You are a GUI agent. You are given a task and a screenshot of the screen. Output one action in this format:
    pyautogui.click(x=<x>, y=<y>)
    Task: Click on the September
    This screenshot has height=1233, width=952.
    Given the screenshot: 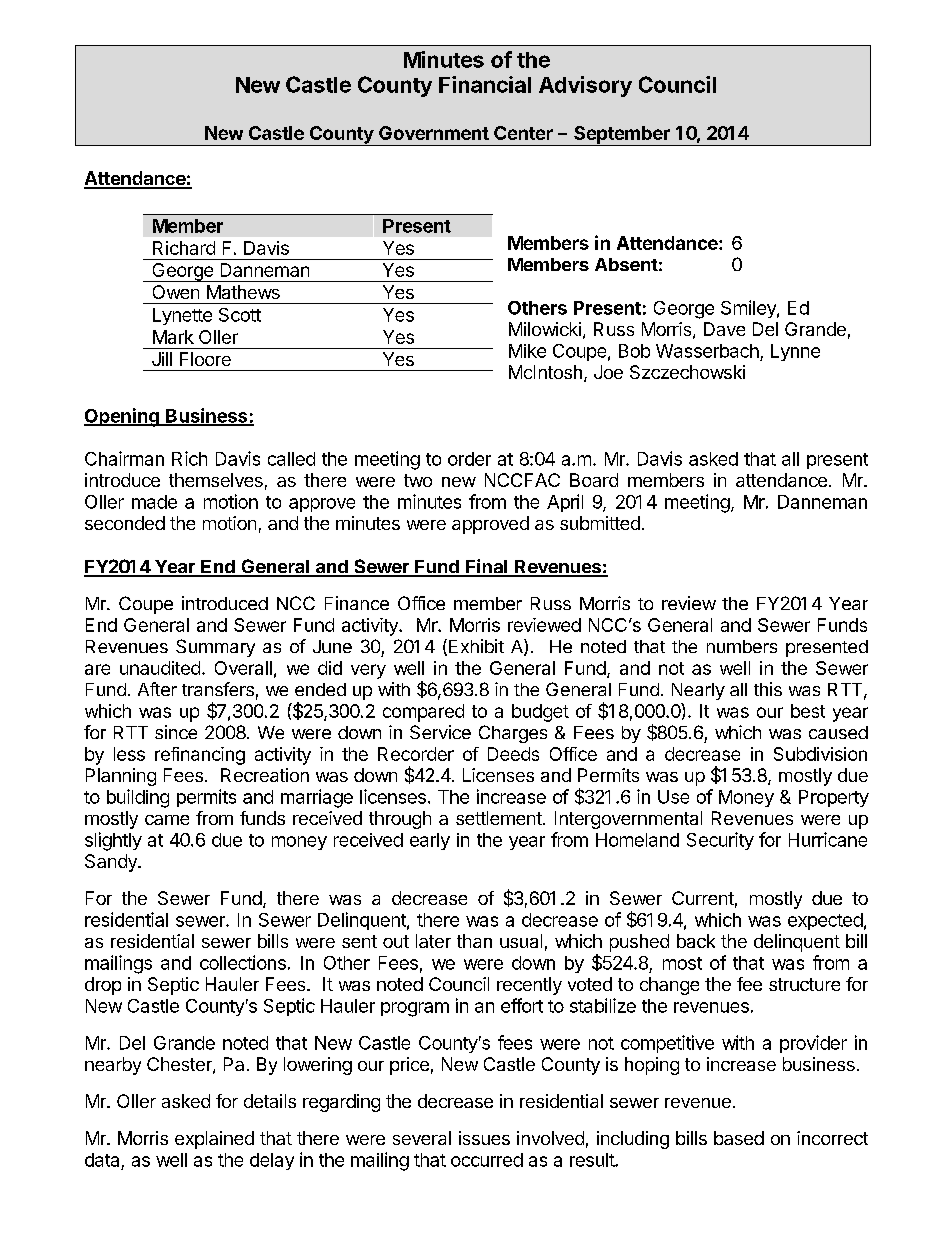 What is the action you would take?
    pyautogui.click(x=622, y=136)
